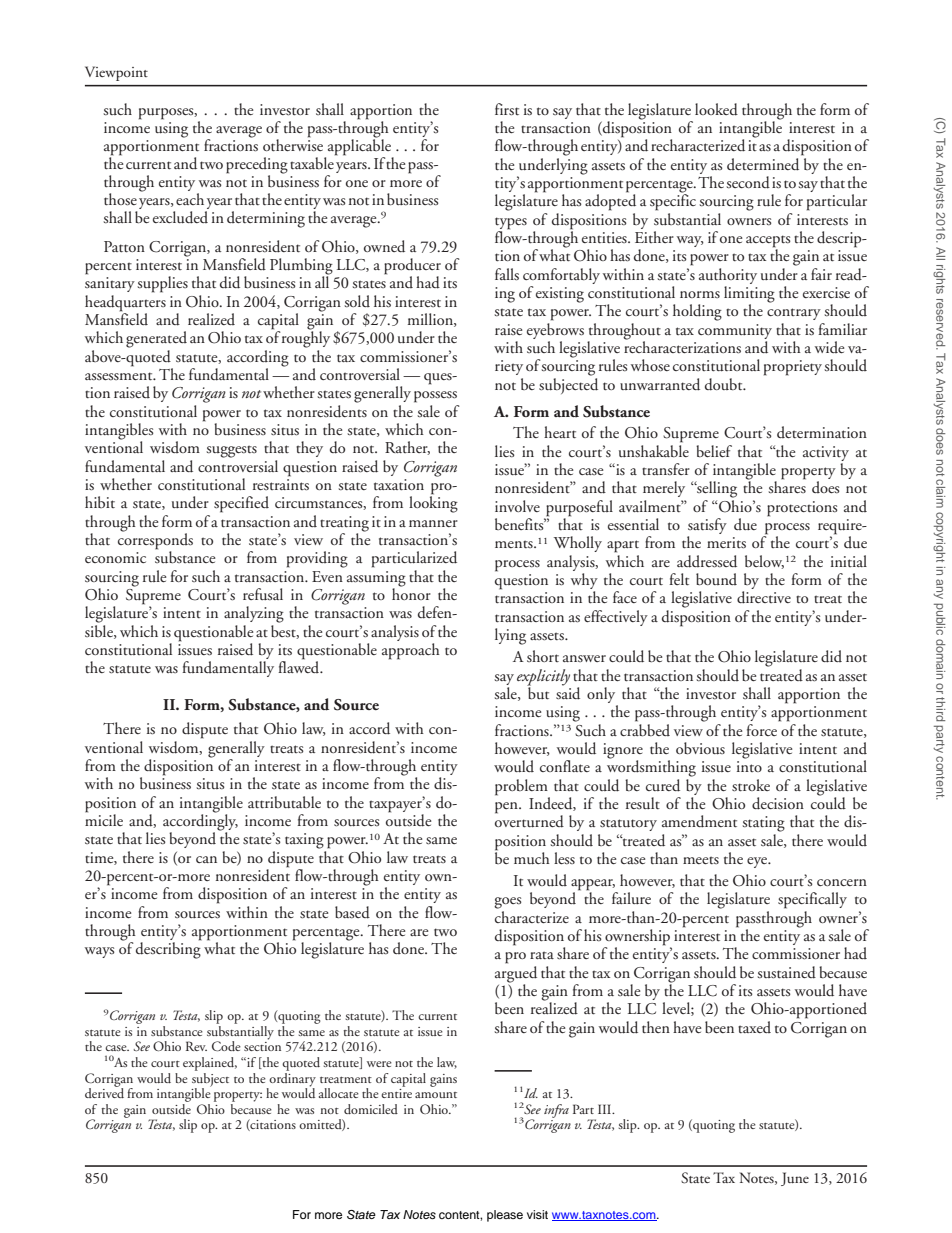 The height and width of the image is (1233, 952). I want to click on derived, so click(104, 1092).
